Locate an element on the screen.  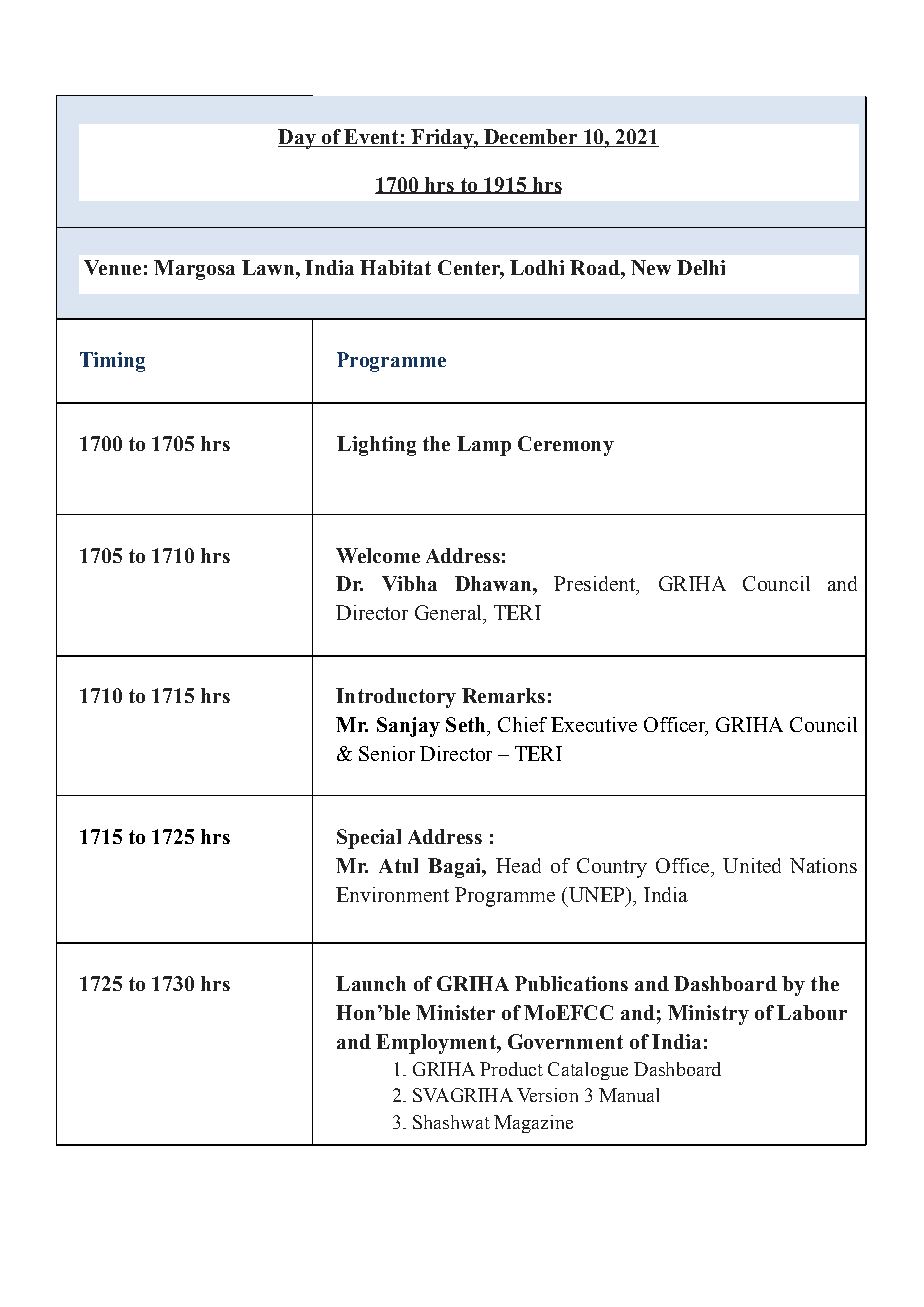
December is located at coordinates (530, 138).
